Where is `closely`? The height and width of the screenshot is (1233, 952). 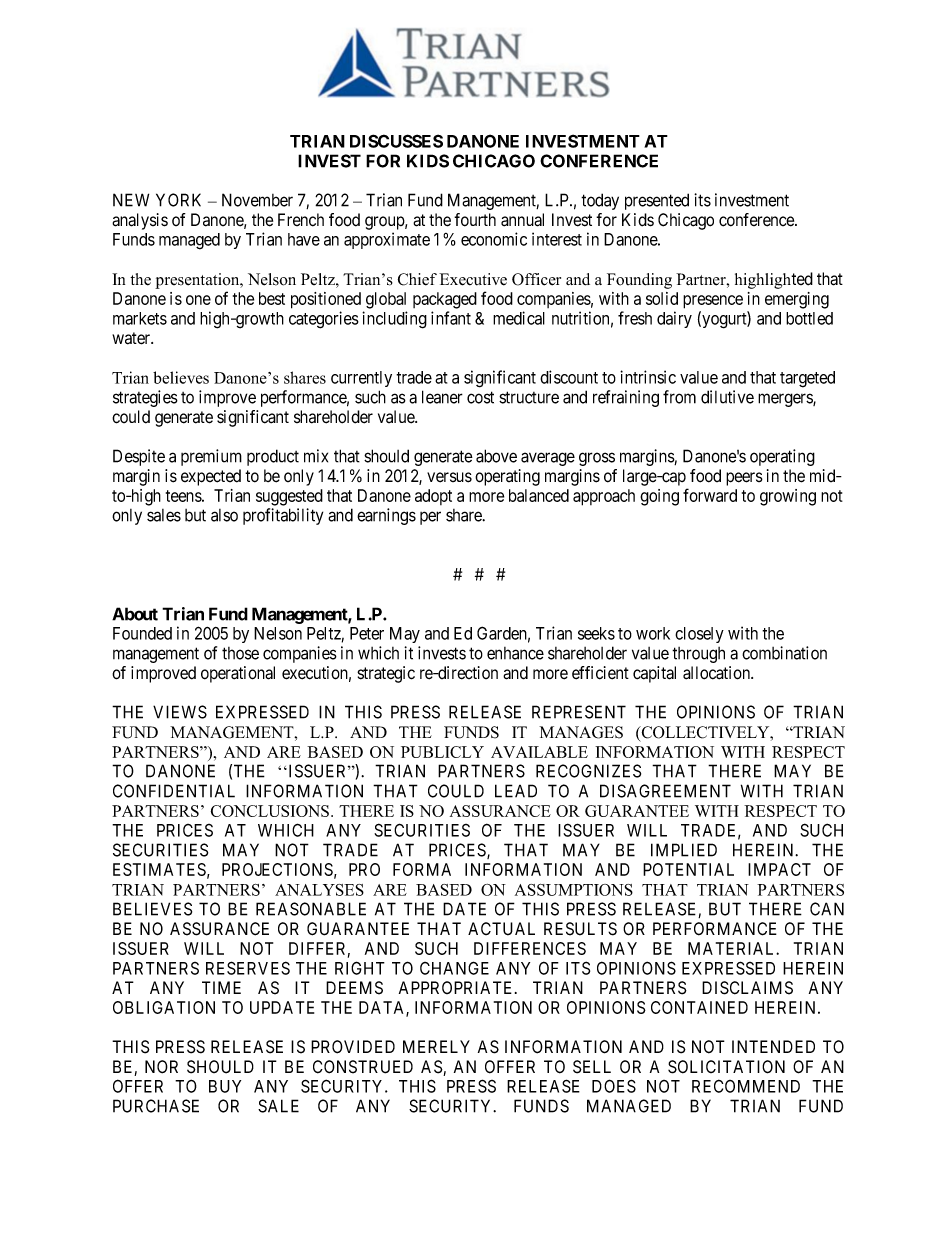 closely is located at coordinates (699, 635).
